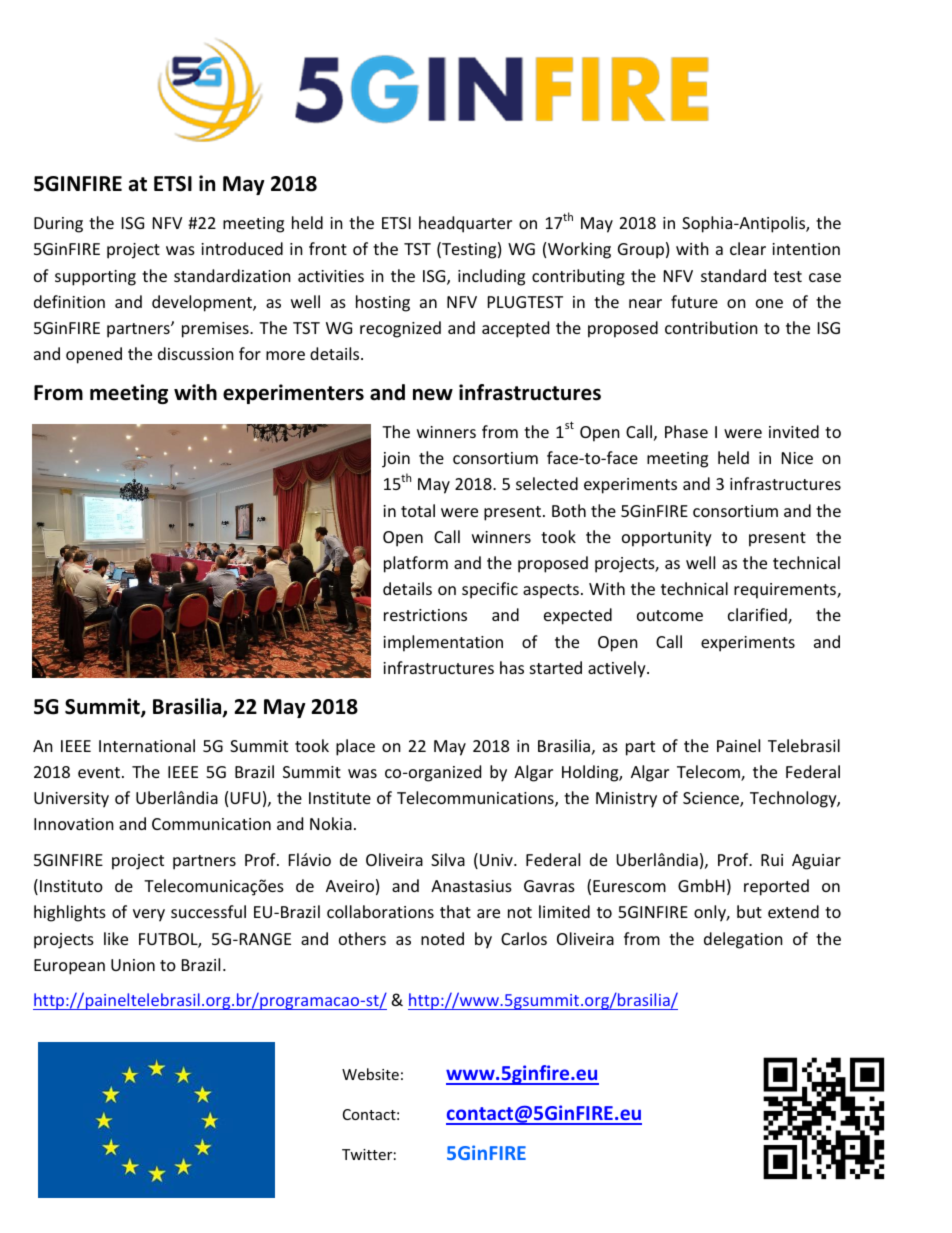  What do you see at coordinates (448, 859) in the screenshot?
I see `Silva` at bounding box center [448, 859].
